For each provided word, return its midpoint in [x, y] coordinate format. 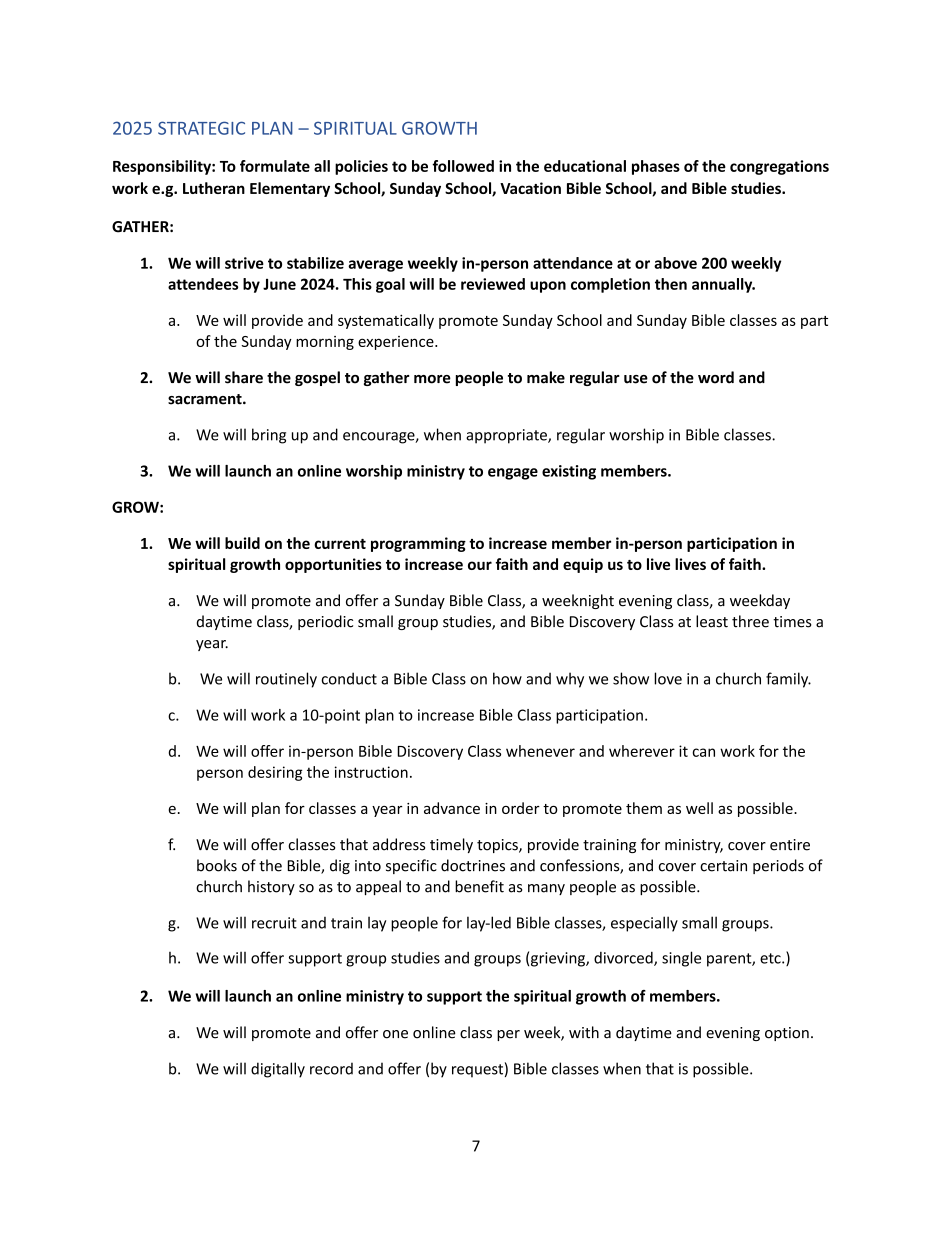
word [716, 377]
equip [583, 565]
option [787, 1034]
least [712, 621]
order [521, 808]
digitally [278, 1070]
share [244, 377]
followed [463, 166]
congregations [779, 167]
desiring [275, 773]
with [584, 1032]
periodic [325, 622]
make [546, 377]
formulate [275, 166]
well [699, 808]
